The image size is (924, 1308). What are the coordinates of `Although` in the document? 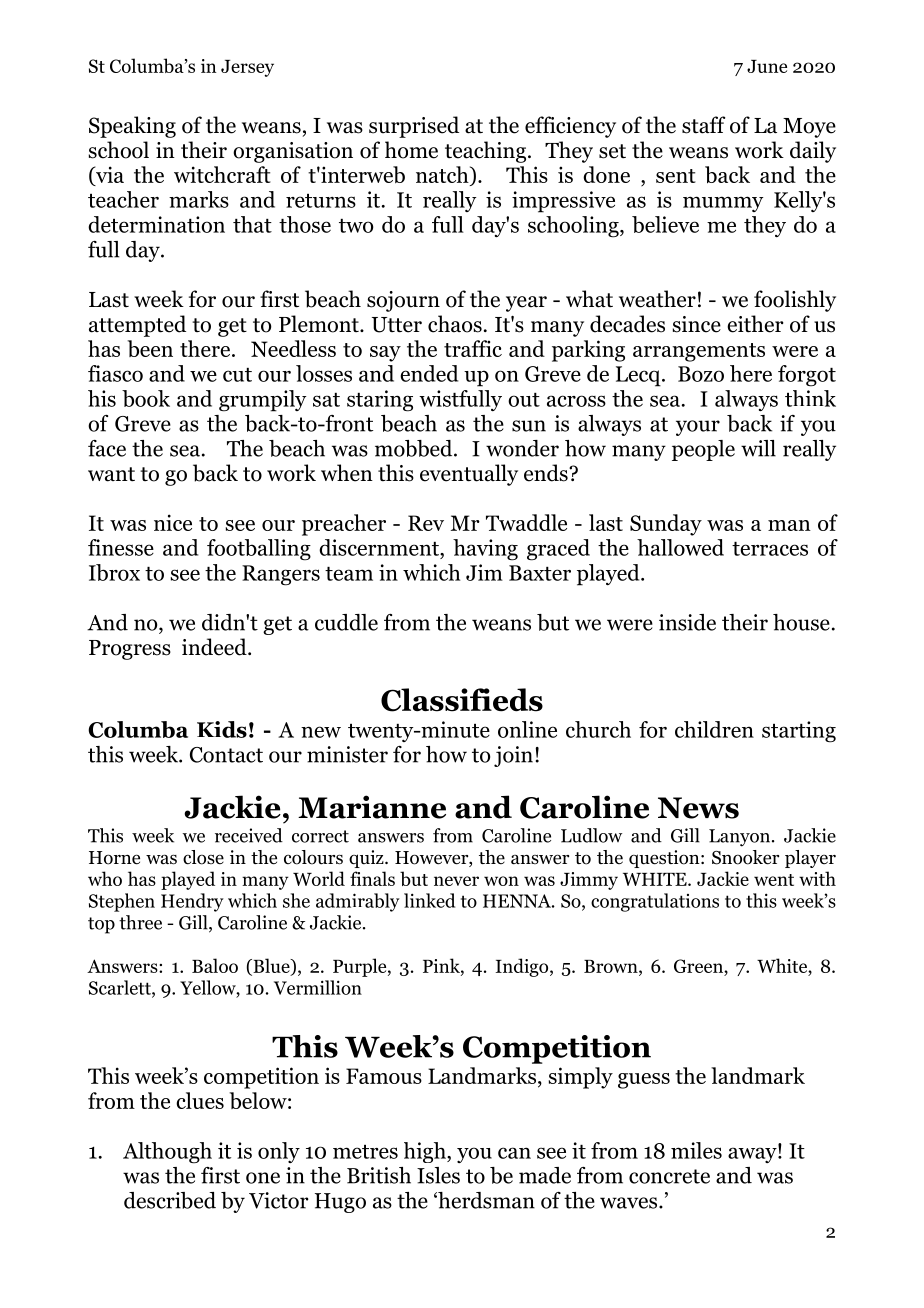 It's located at (167, 1153).
